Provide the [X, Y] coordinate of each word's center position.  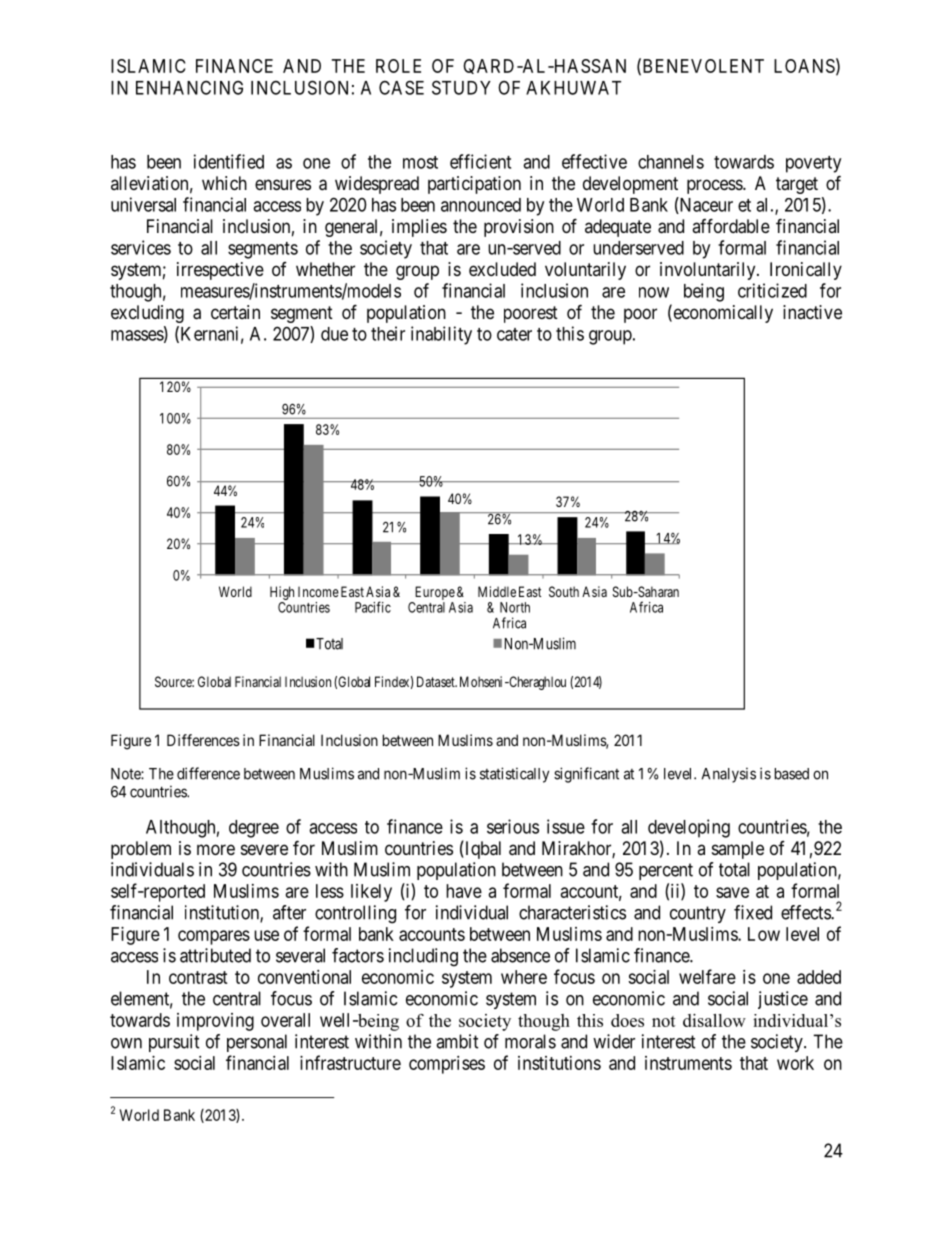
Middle [497, 591]
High [282, 594]
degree [254, 829]
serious [513, 826]
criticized [772, 290]
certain [235, 312]
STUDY [461, 87]
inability [441, 335]
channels [671, 162]
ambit [457, 1041]
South [564, 591]
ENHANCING [189, 87]
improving [215, 1022]
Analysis [729, 775]
